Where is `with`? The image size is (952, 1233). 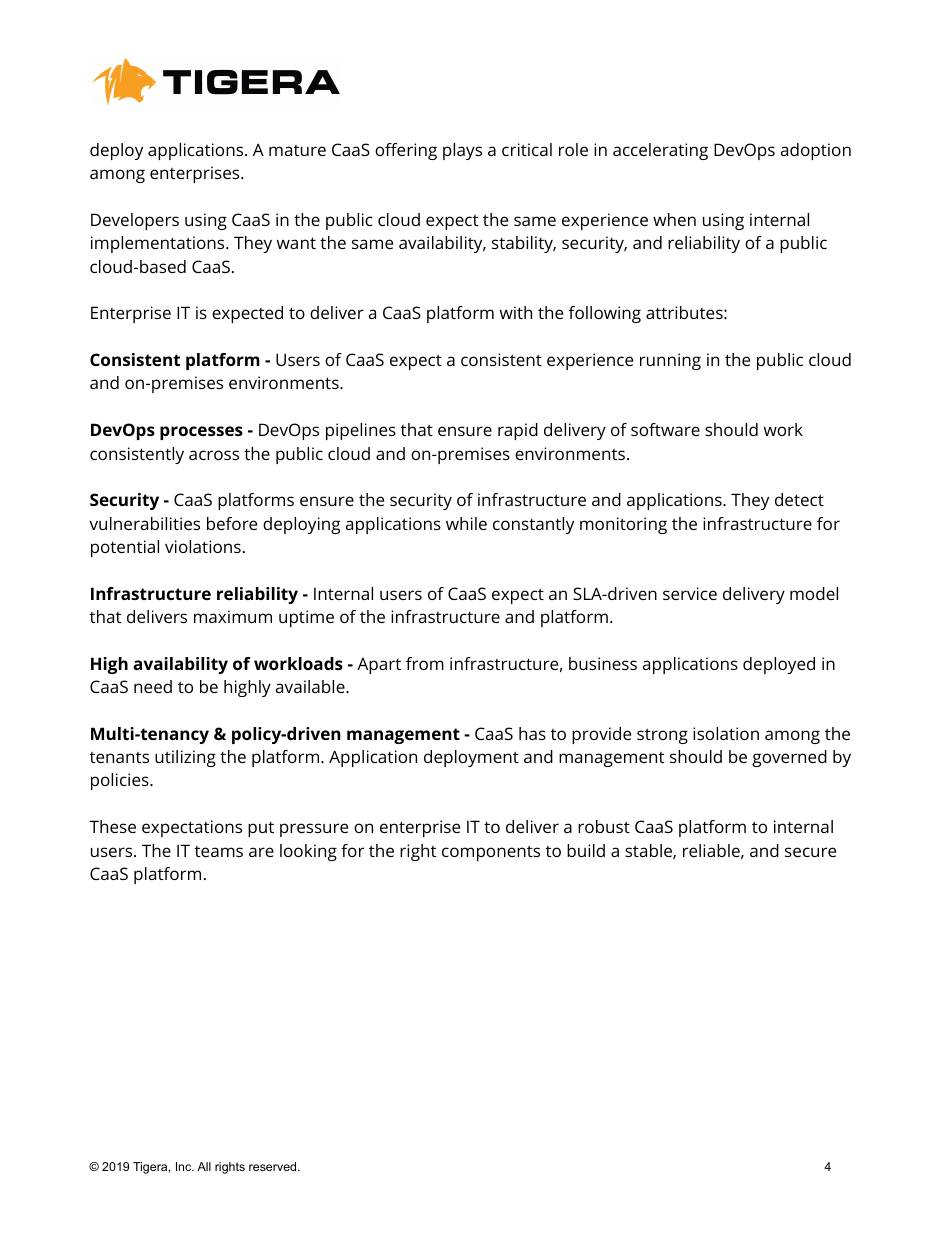
with is located at coordinates (516, 312).
